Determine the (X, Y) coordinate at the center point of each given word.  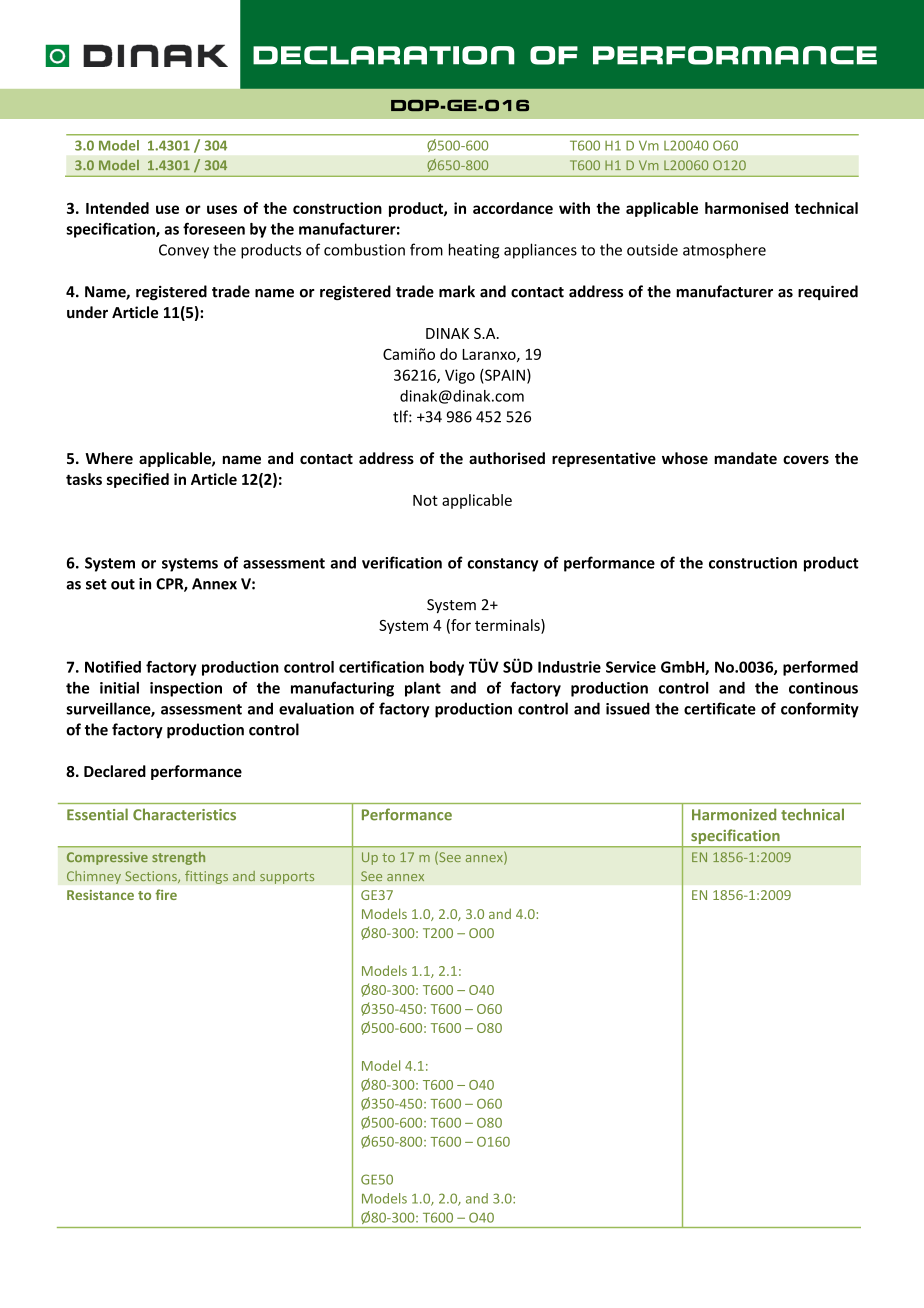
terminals (508, 625)
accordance (513, 208)
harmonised (746, 208)
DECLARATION (384, 55)
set (96, 584)
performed (820, 668)
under (87, 312)
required (828, 292)
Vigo (460, 376)
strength (178, 858)
